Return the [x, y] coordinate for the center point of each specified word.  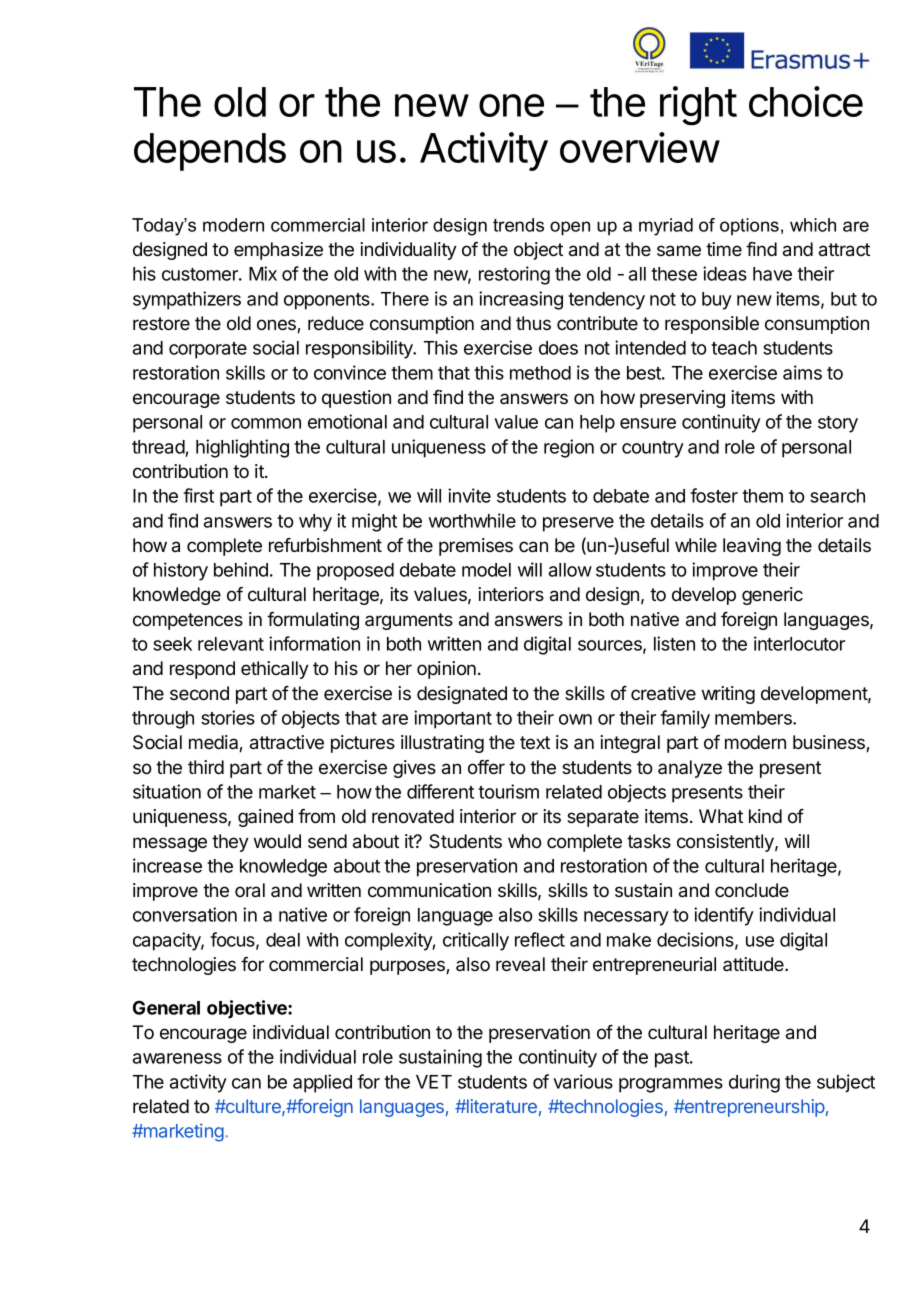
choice [806, 101]
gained [265, 818]
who [524, 841]
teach [734, 348]
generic [772, 596]
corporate [208, 350]
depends [210, 152]
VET [434, 1082]
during [754, 1083]
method [540, 373]
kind [765, 816]
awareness [177, 1058]
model [486, 570]
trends [518, 225]
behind [241, 569]
